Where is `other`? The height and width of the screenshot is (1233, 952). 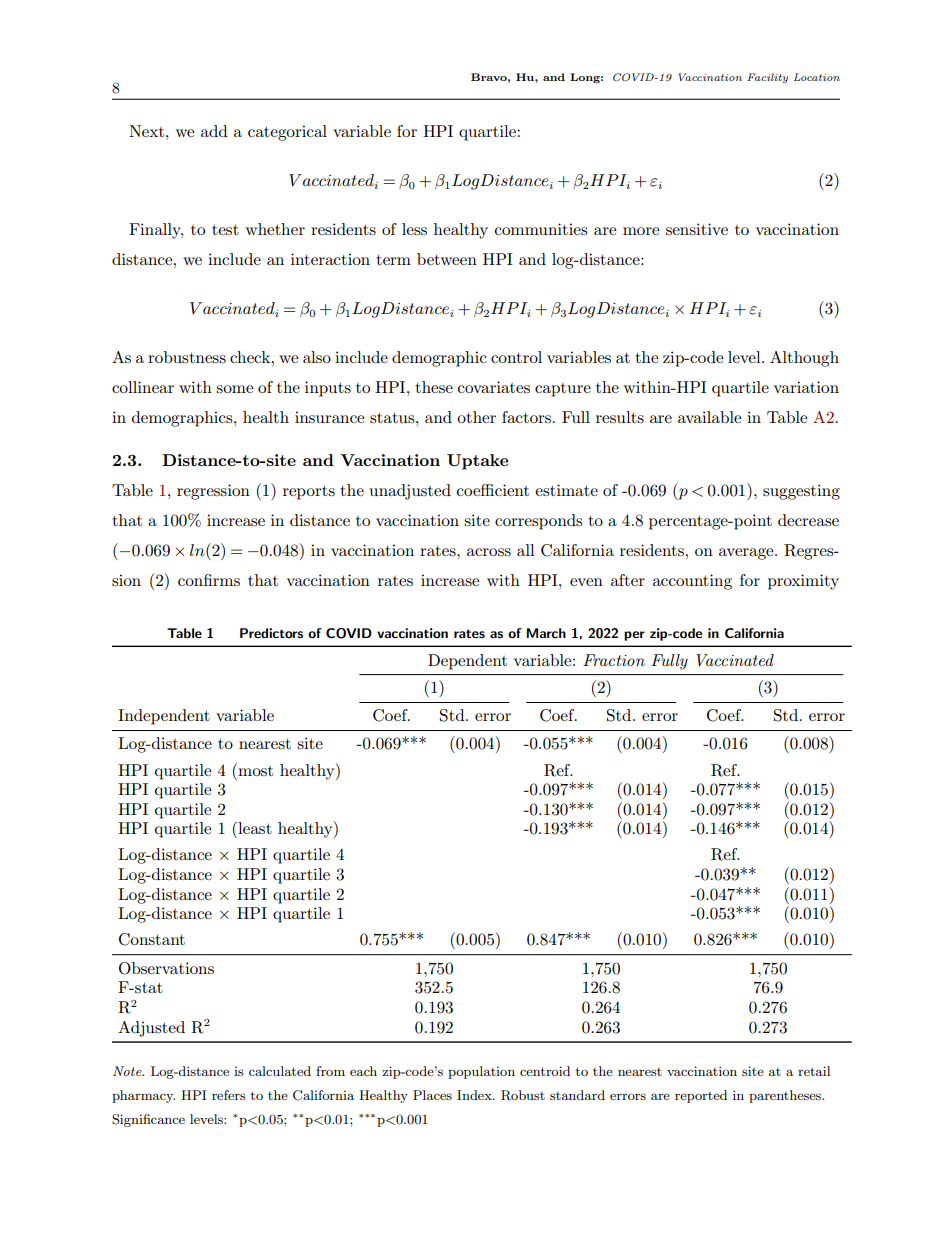 other is located at coordinates (476, 417).
